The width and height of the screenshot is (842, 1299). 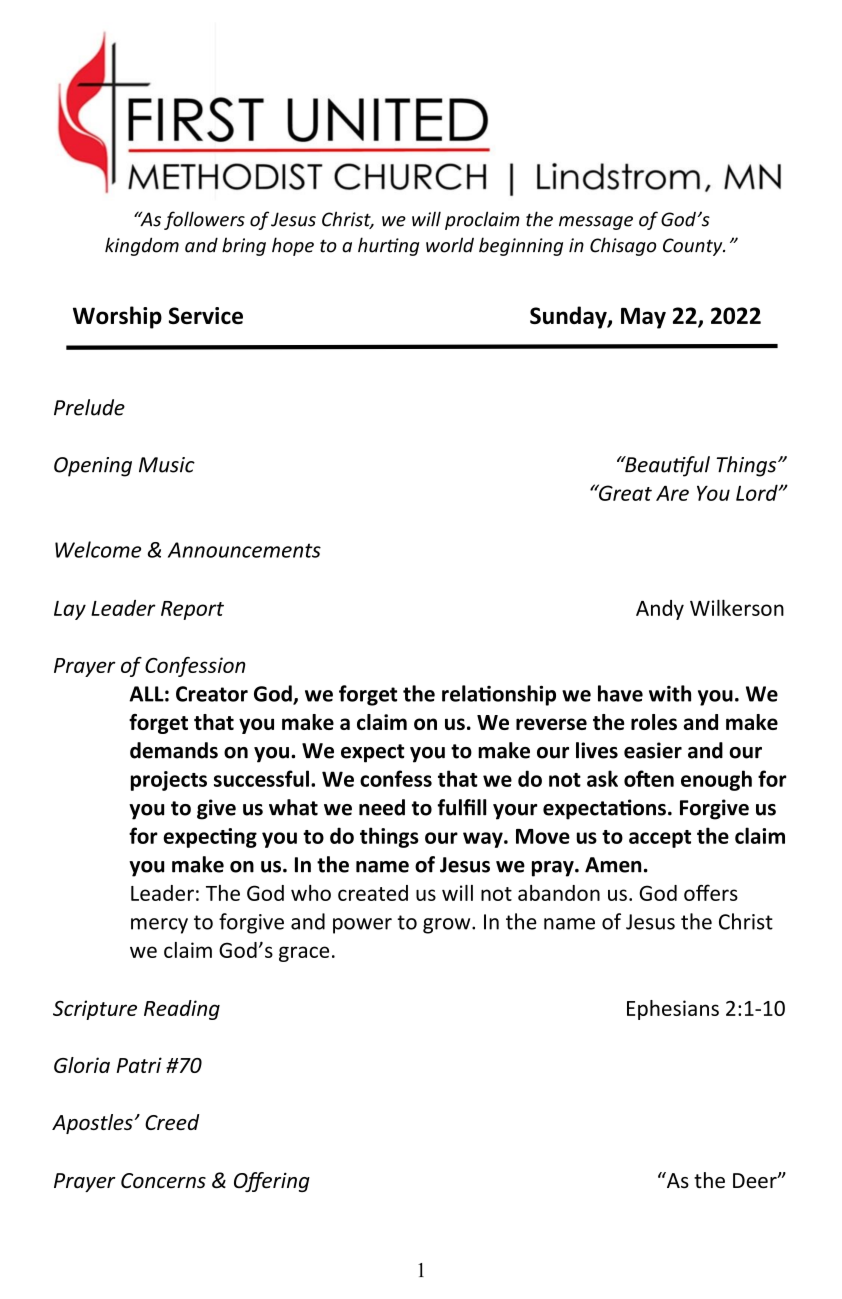 I want to click on Are, so click(x=672, y=493).
